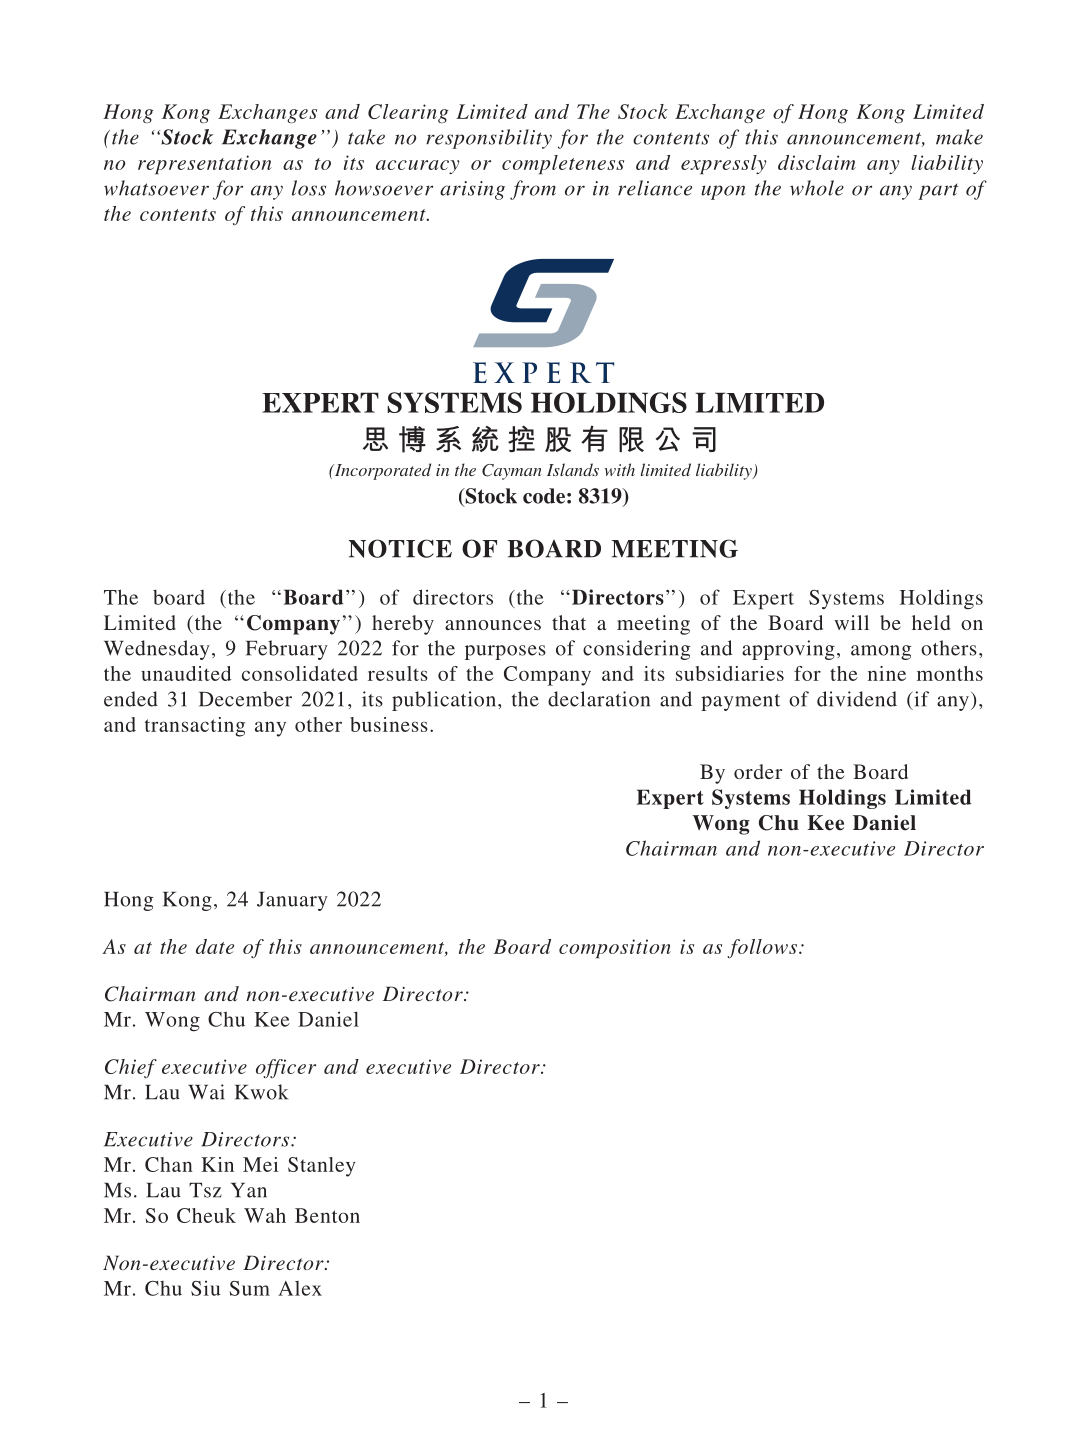 The height and width of the page is (1449, 1087). I want to click on follows, so click(762, 948).
